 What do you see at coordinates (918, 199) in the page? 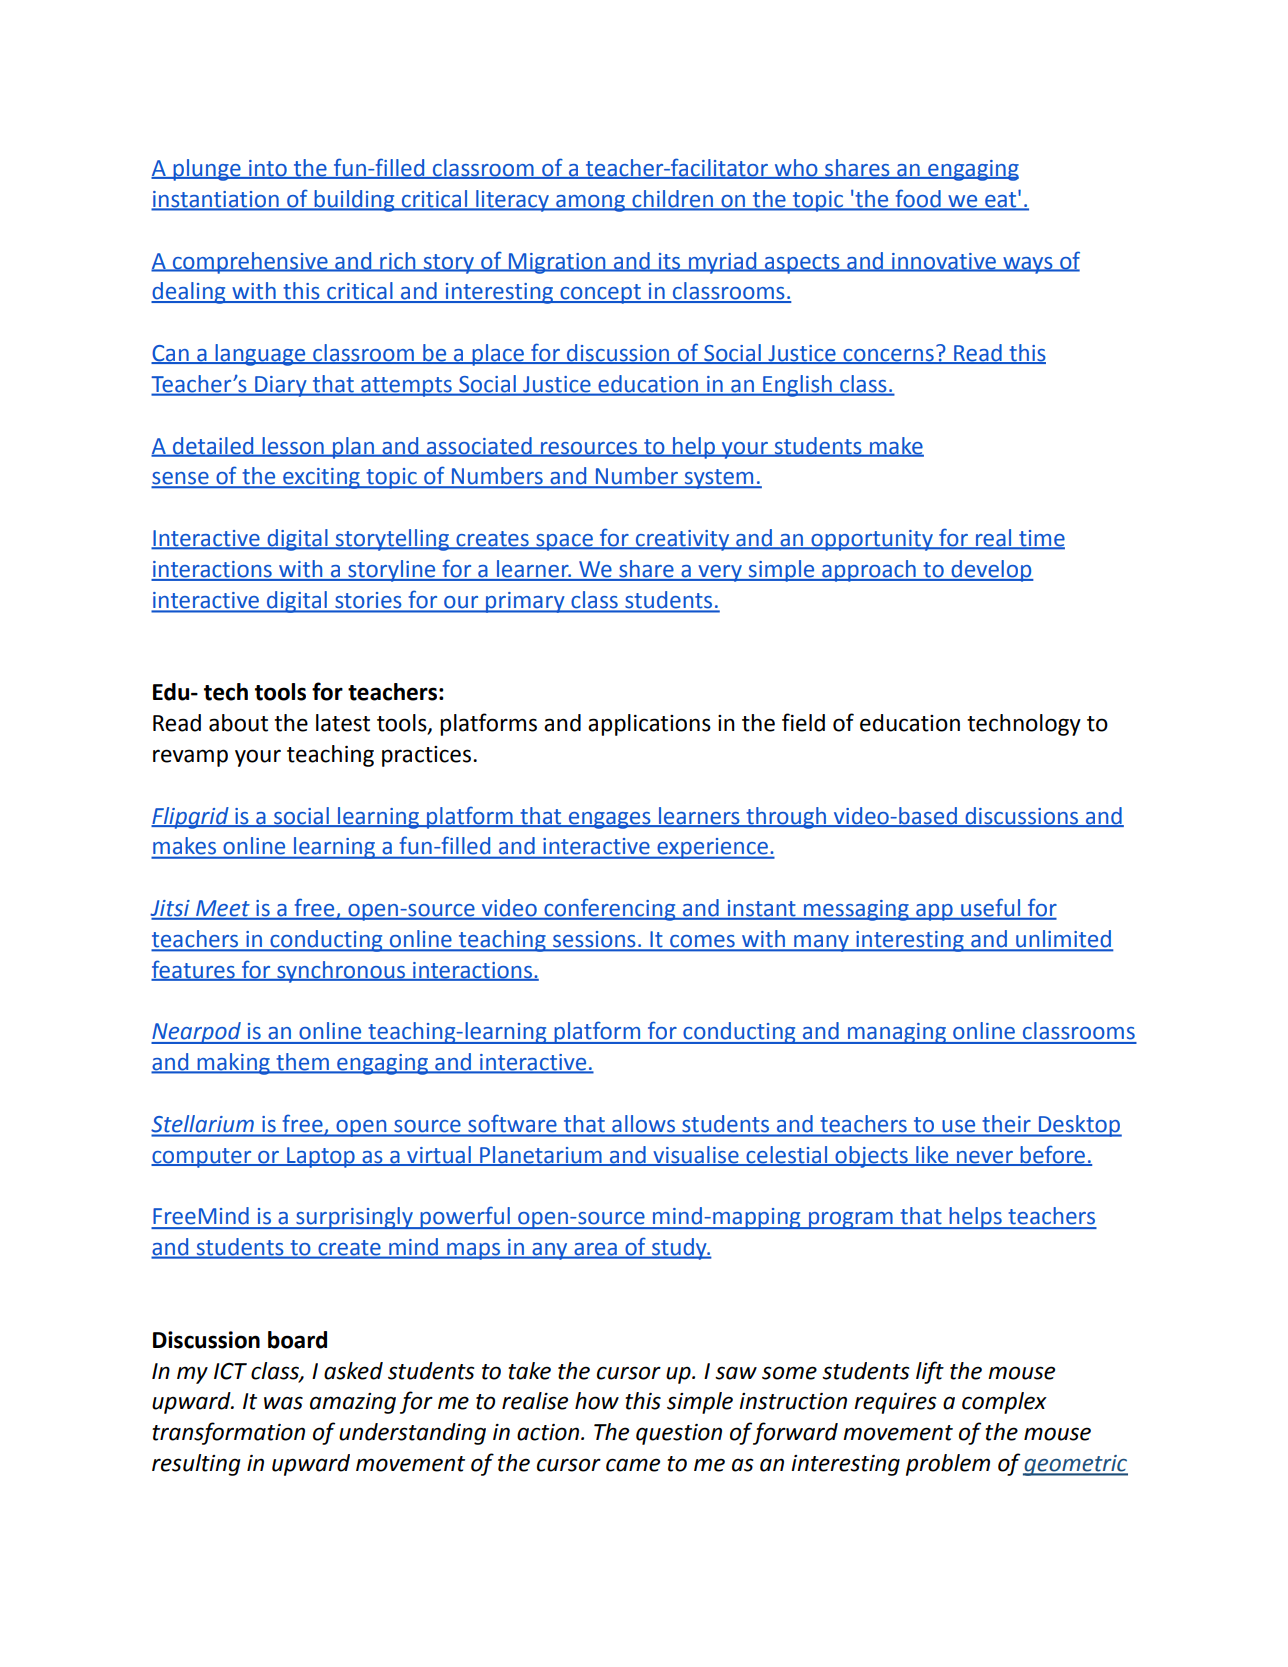
I see `food` at bounding box center [918, 199].
